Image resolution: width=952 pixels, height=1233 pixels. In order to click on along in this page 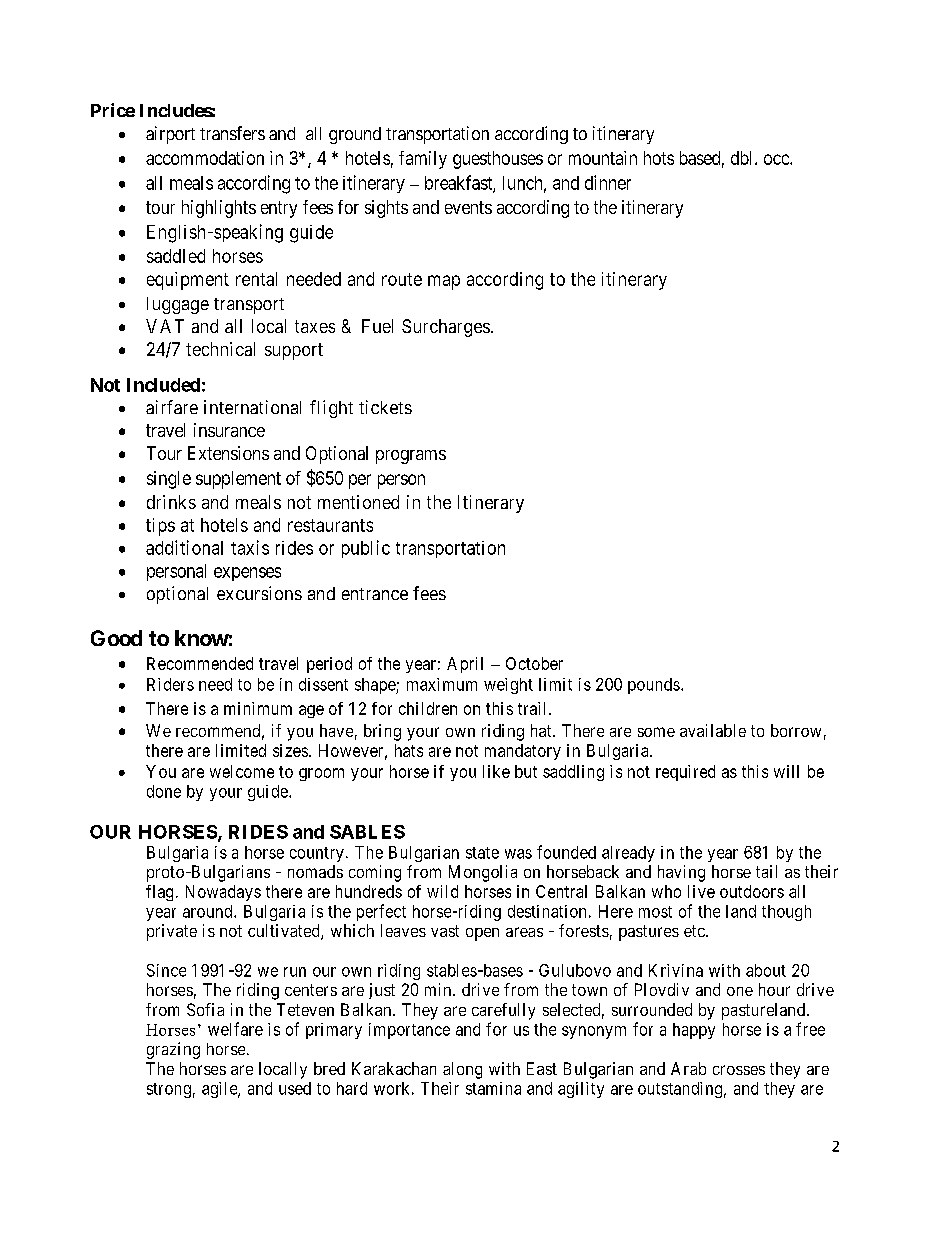, I will do `click(462, 1070)`.
